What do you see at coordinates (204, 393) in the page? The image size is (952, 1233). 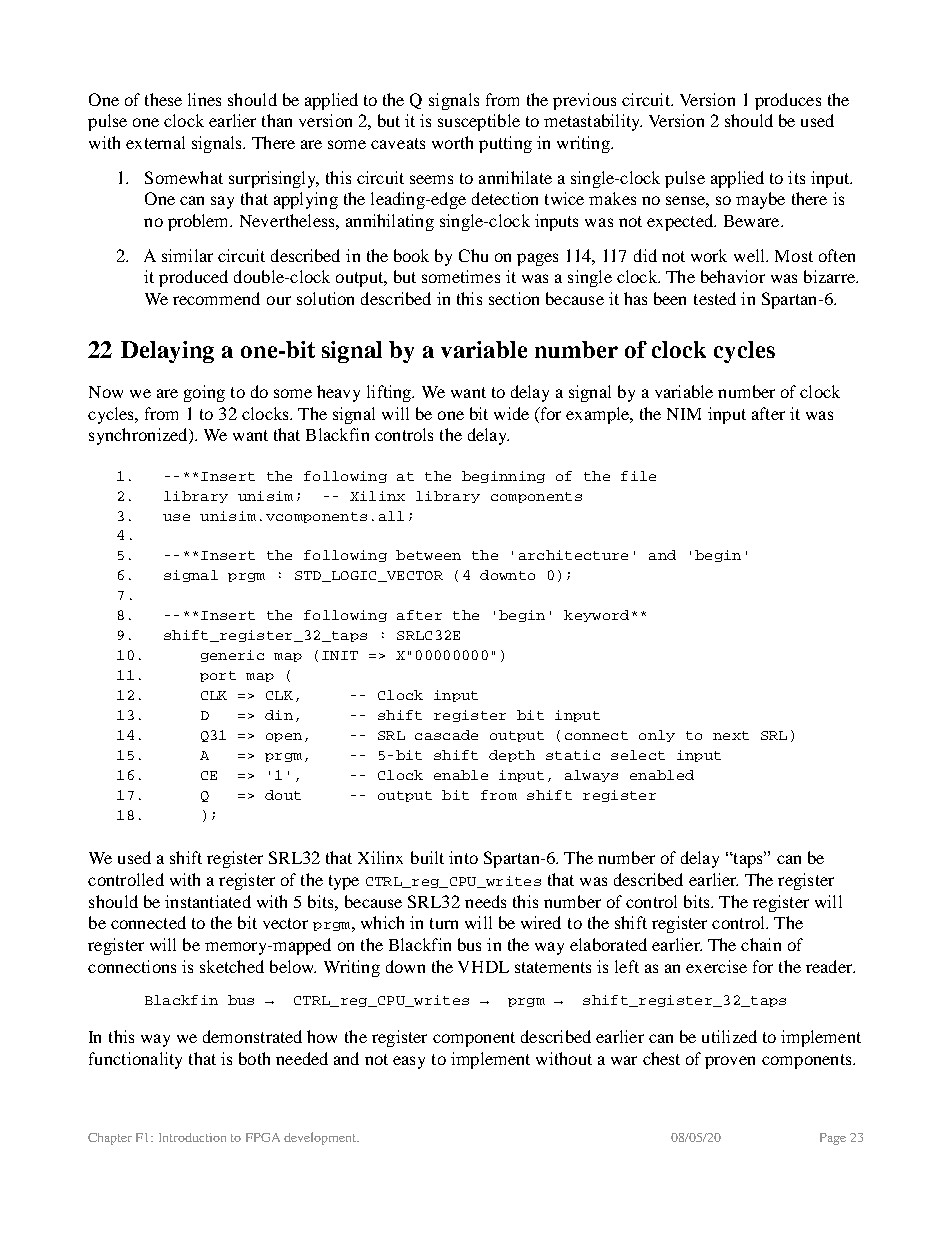 I see `going` at bounding box center [204, 393].
